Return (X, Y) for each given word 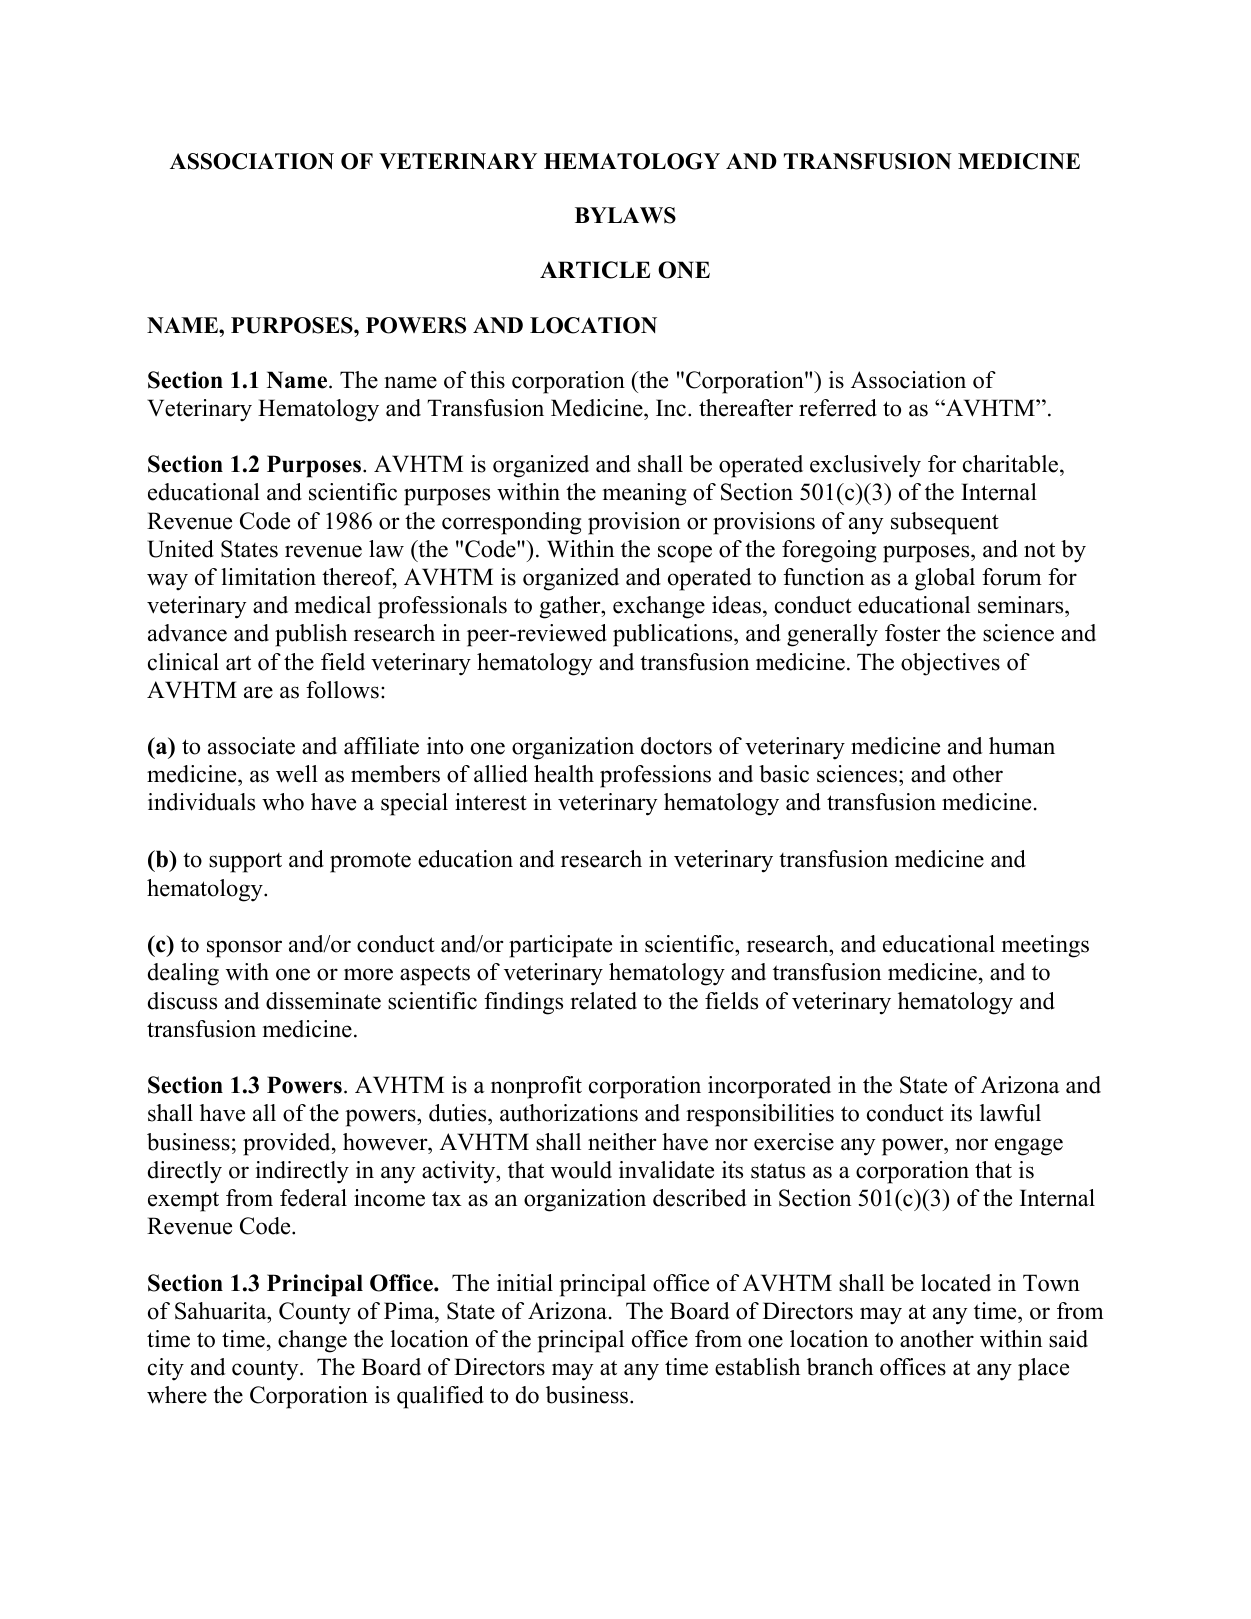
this (487, 380)
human (1022, 746)
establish (757, 1367)
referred (838, 408)
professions (655, 776)
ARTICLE (595, 270)
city (166, 1369)
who (283, 802)
